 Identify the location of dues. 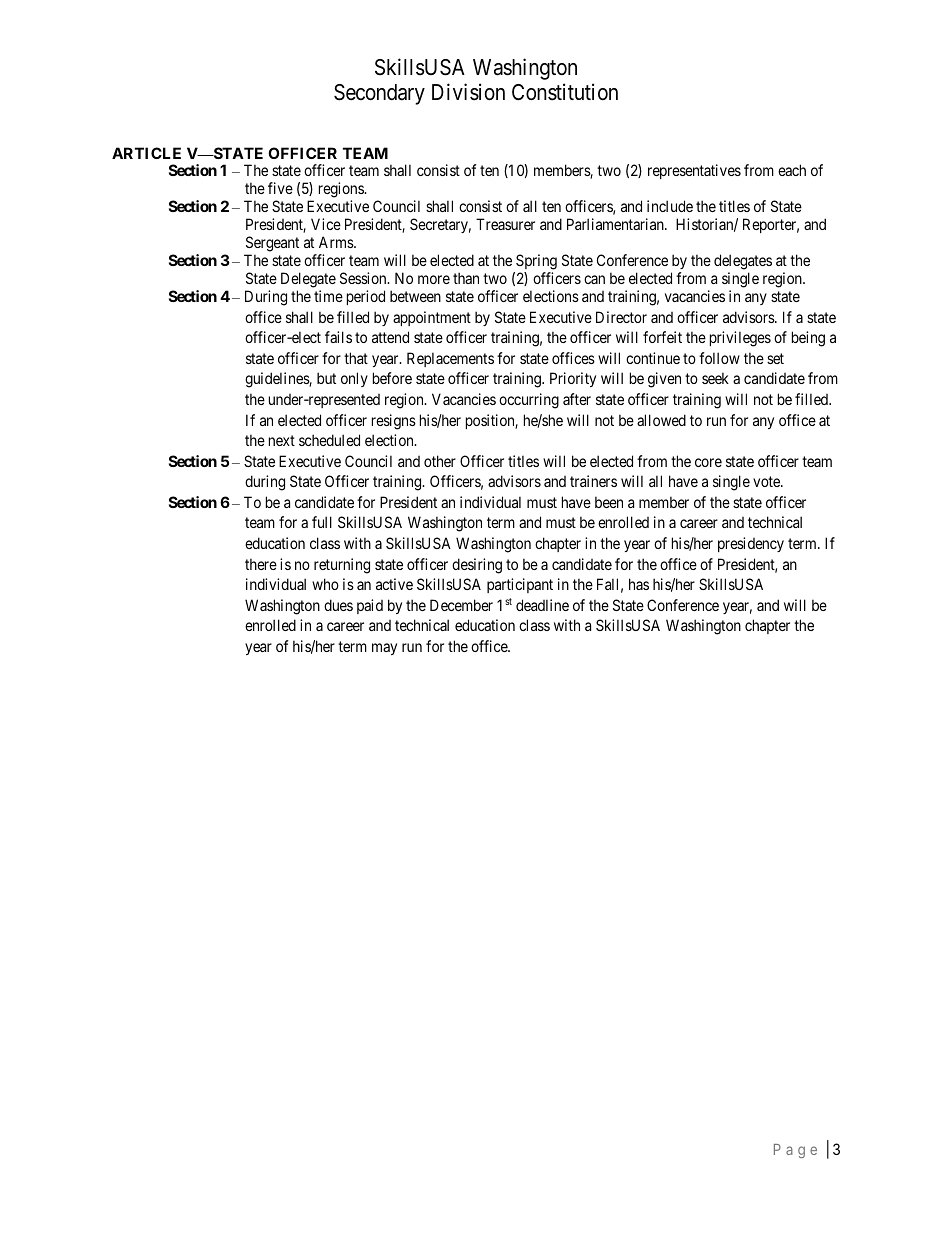
(338, 605).
